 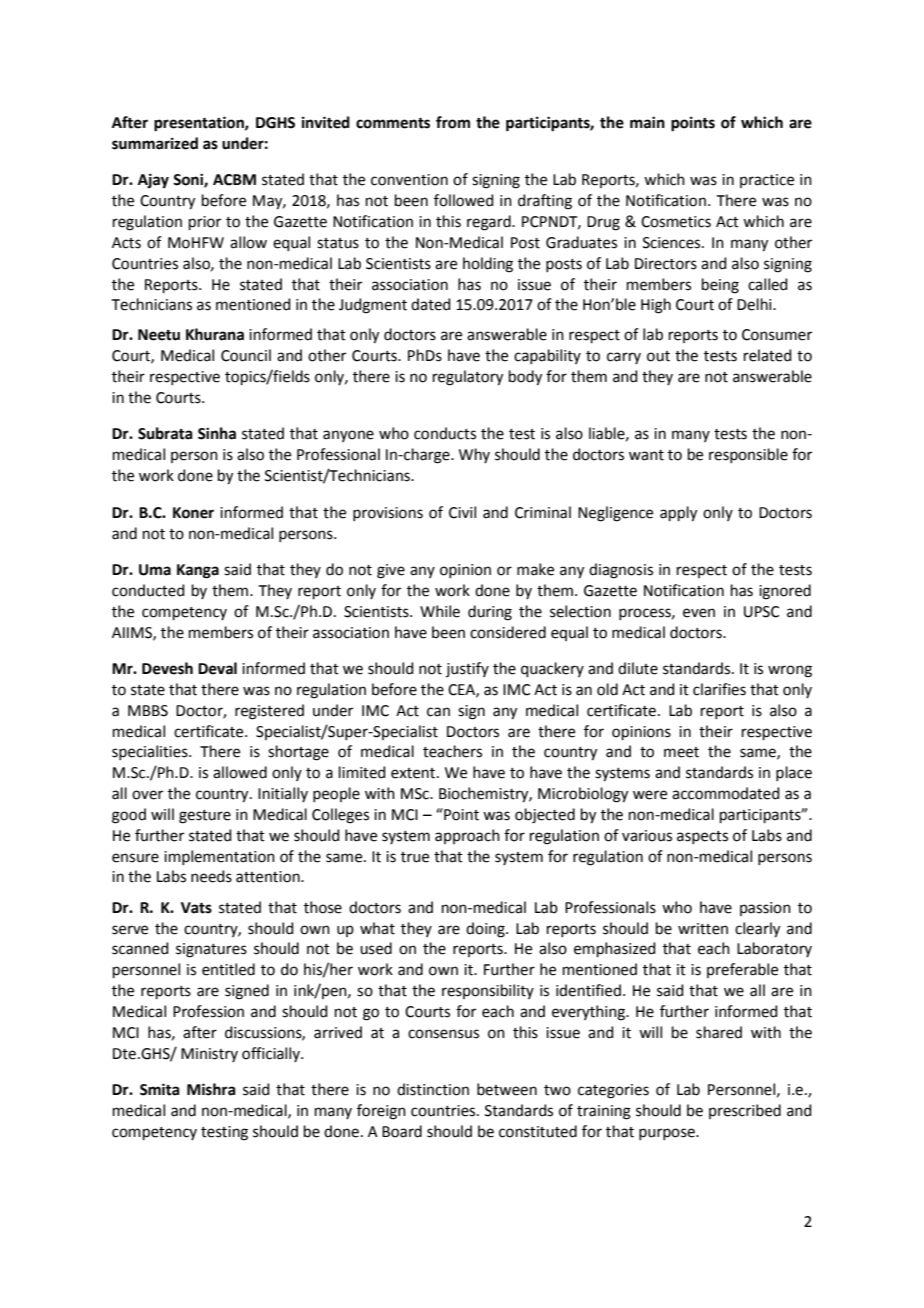 I want to click on Mishra, so click(x=211, y=1089).
